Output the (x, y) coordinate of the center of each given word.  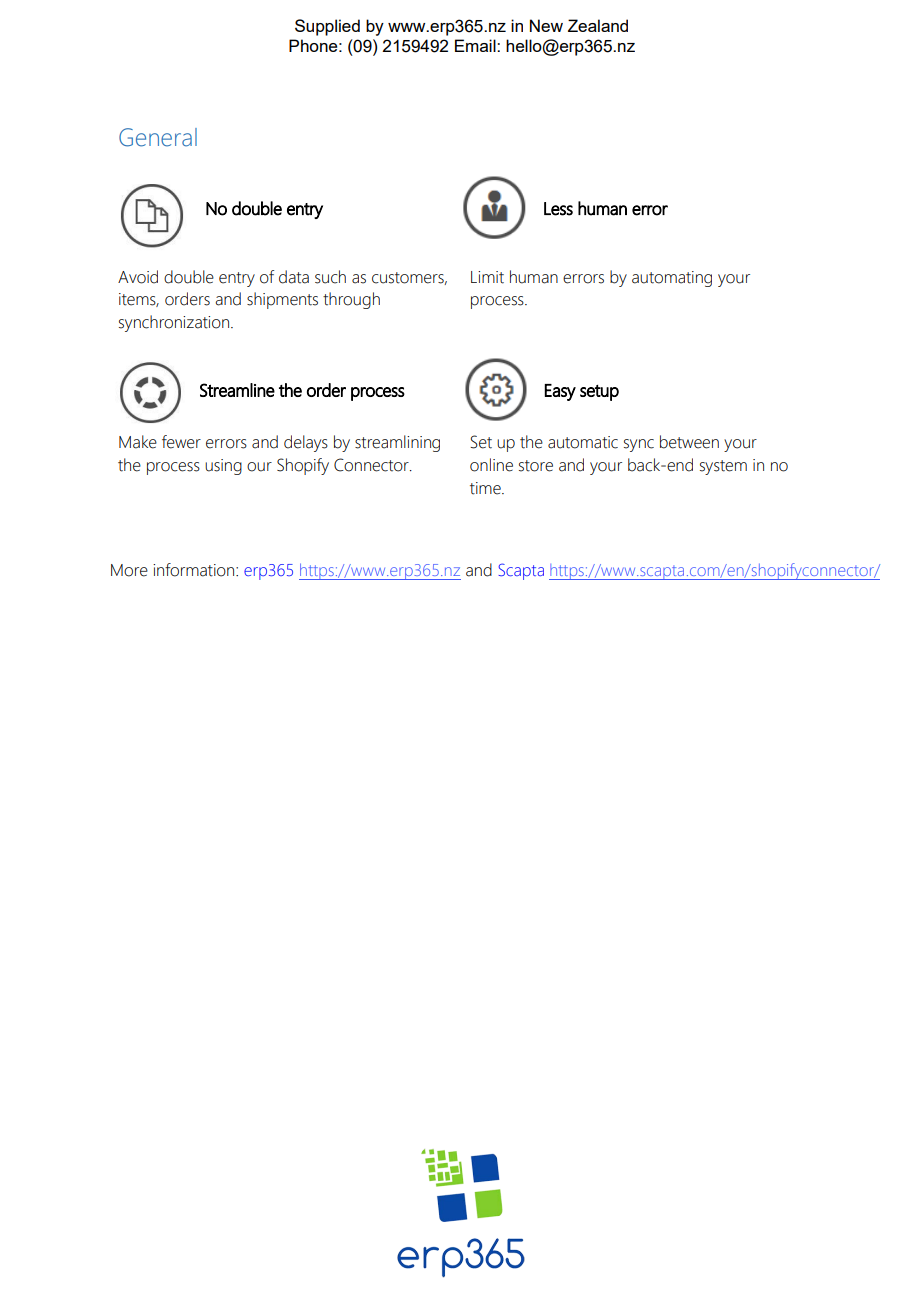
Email (476, 45)
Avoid (138, 277)
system (723, 467)
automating (672, 279)
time (486, 488)
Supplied (327, 27)
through (351, 300)
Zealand (598, 25)
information (195, 570)
